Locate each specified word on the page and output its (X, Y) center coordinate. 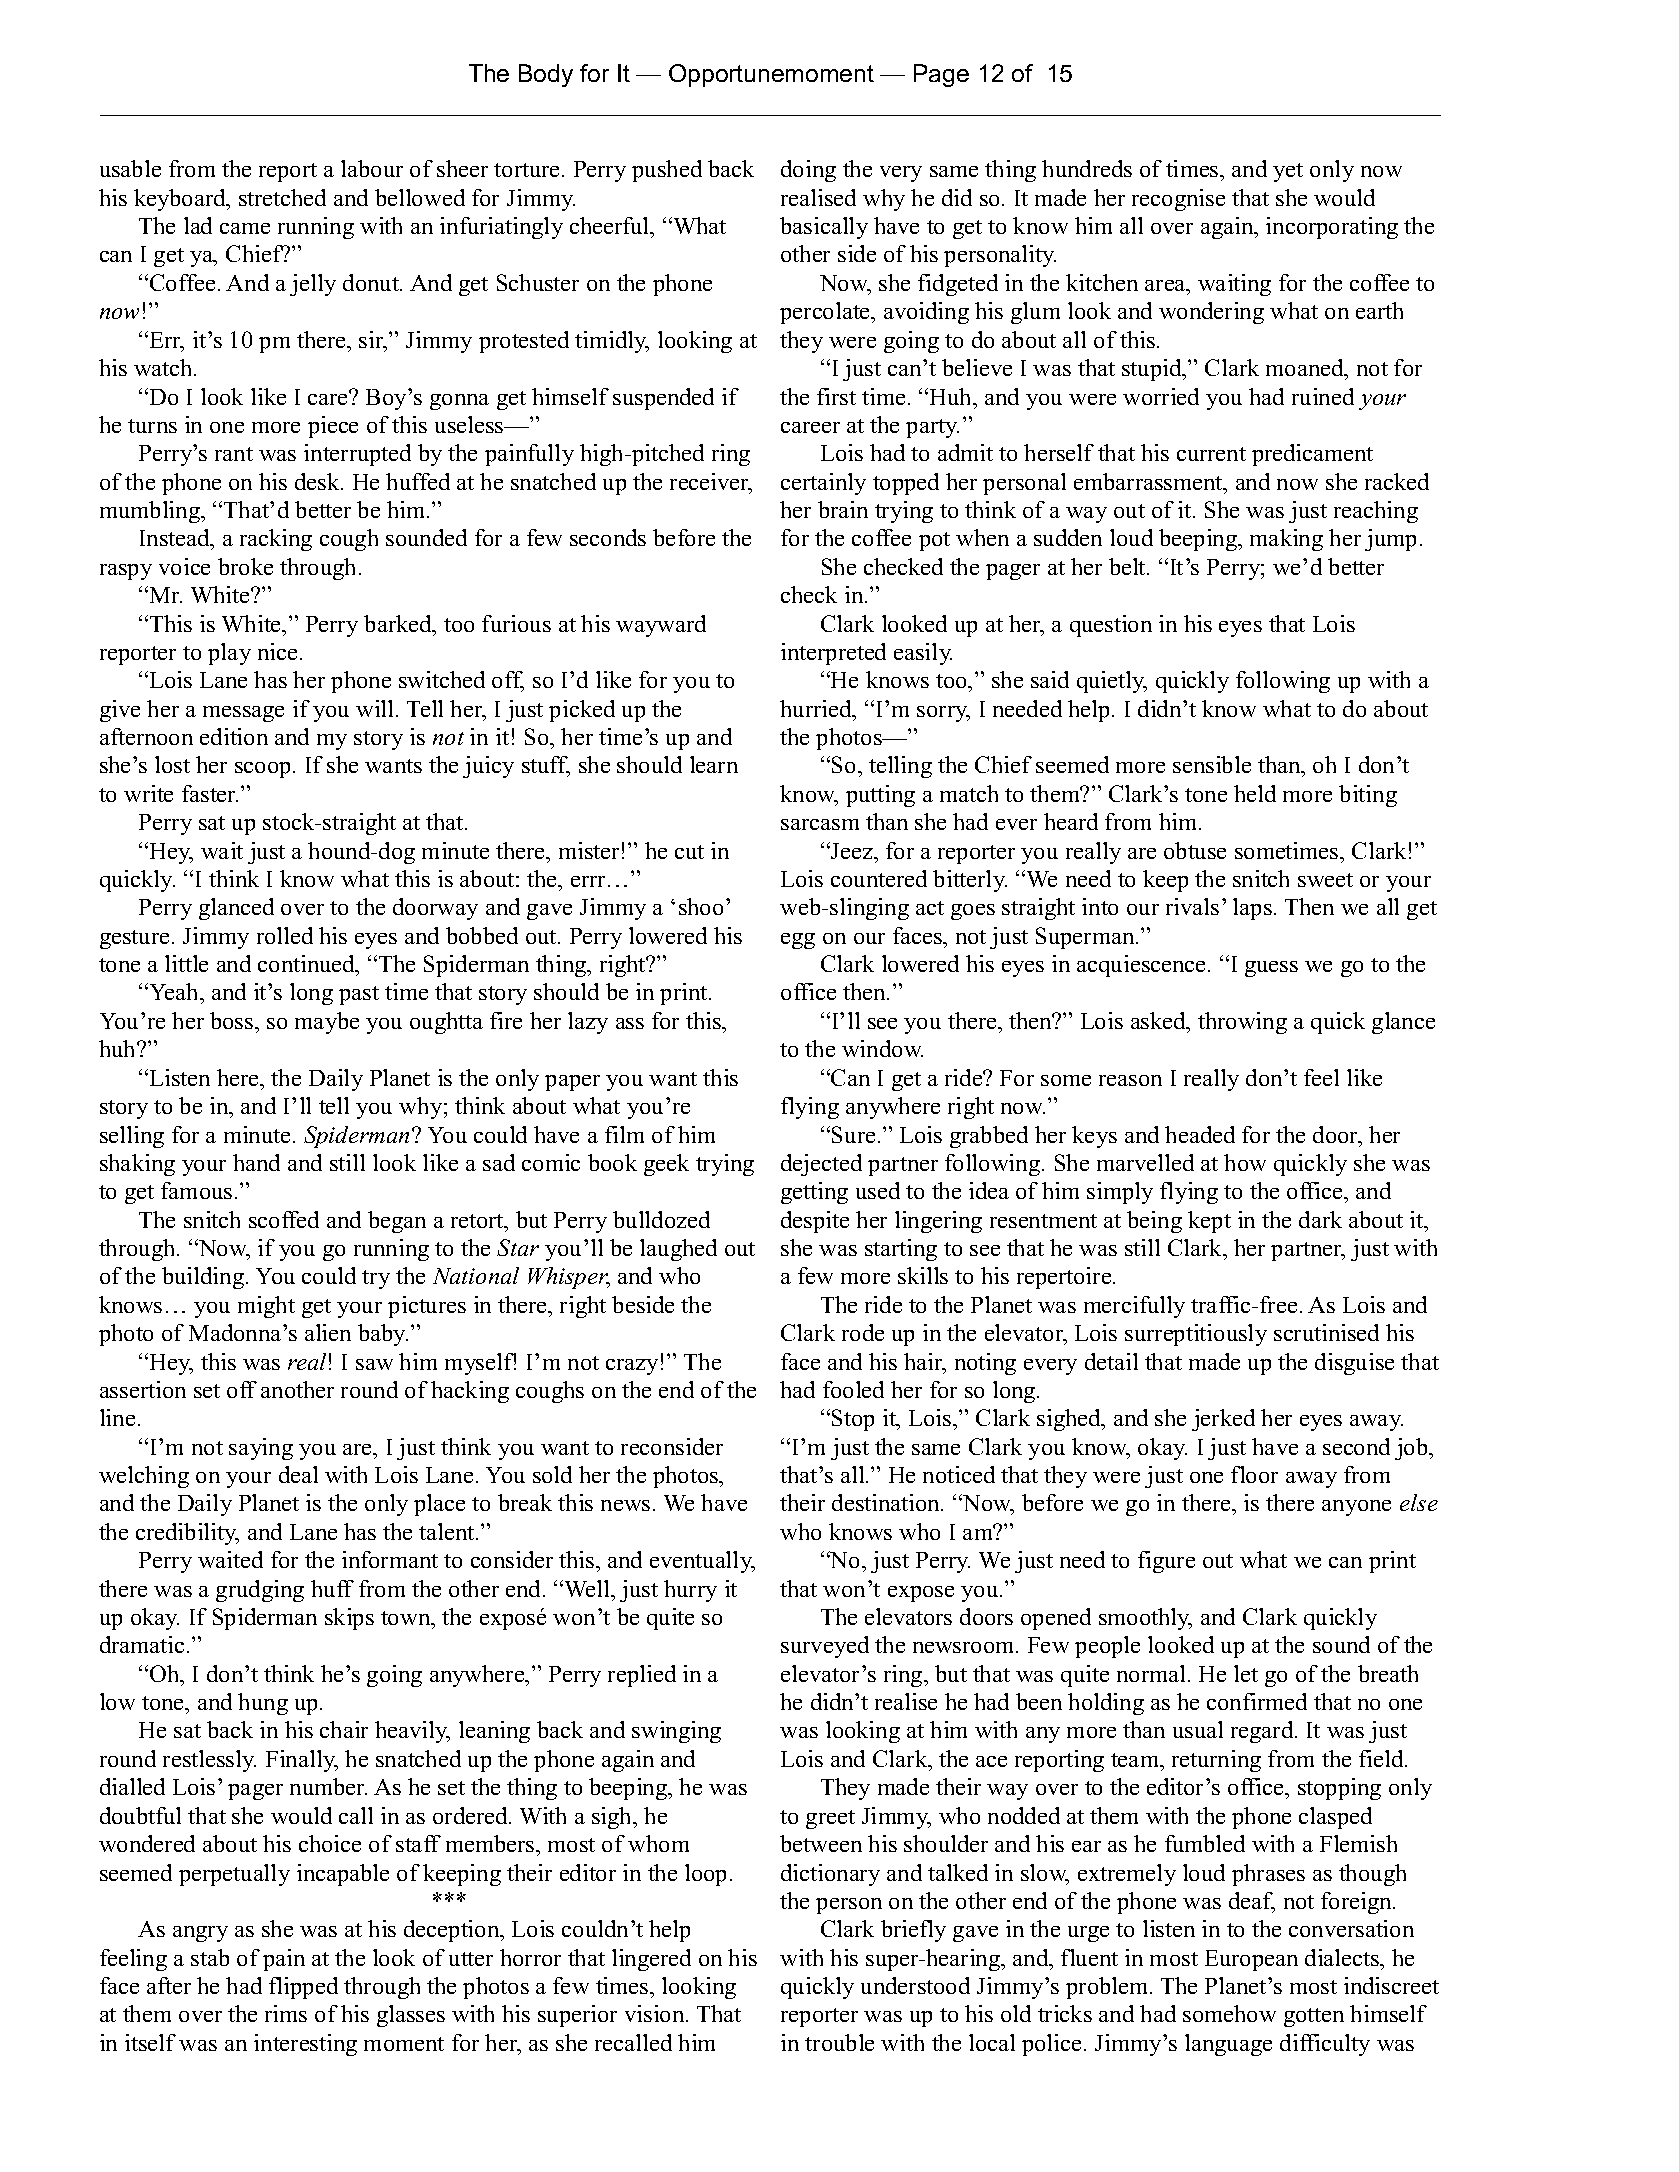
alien (328, 1332)
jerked (1223, 1420)
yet (1288, 172)
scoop (262, 770)
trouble (839, 2042)
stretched (282, 197)
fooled (853, 1389)
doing (808, 171)
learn (714, 764)
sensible (1212, 764)
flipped (303, 1988)
